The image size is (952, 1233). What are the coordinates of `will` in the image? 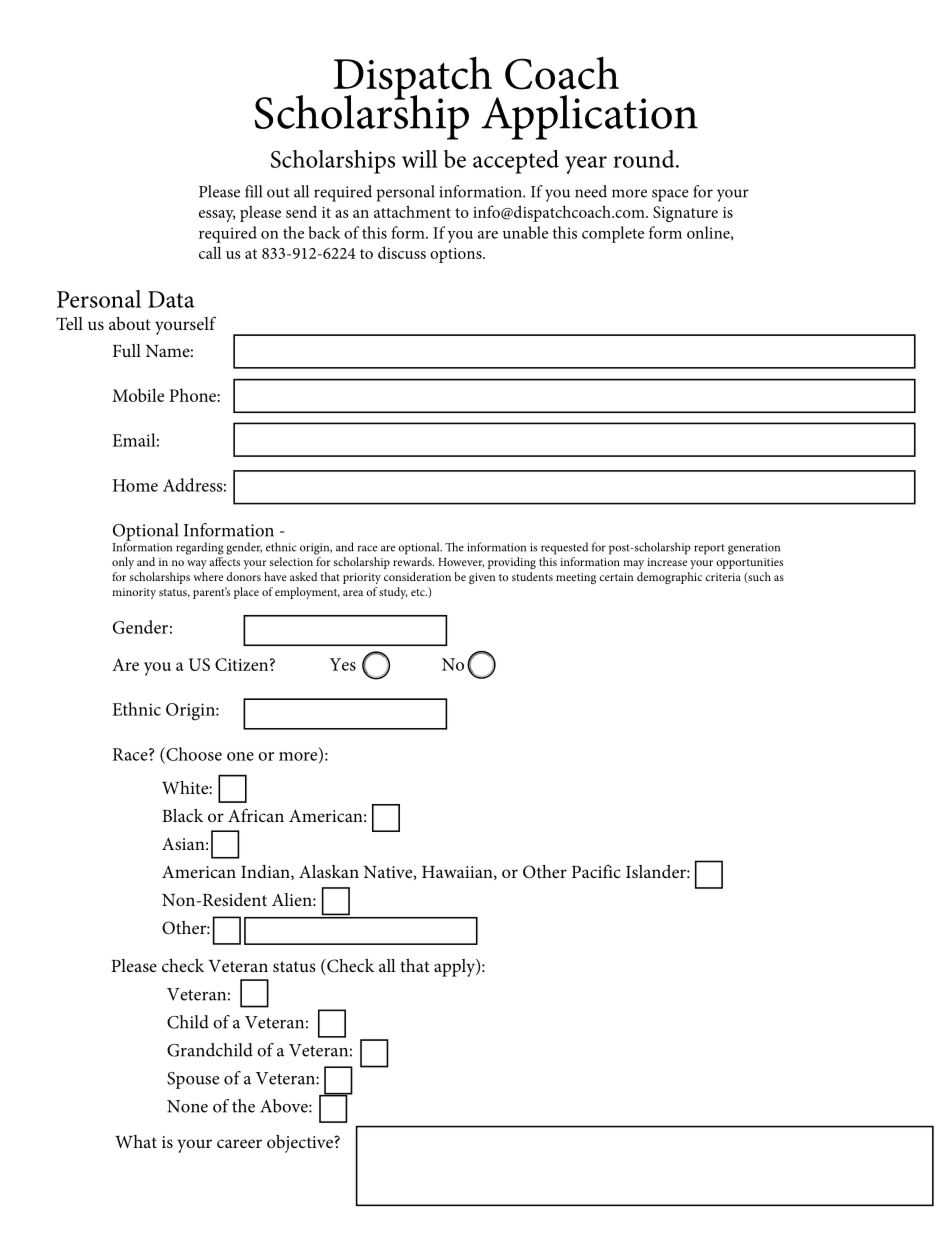 It's located at (420, 159).
